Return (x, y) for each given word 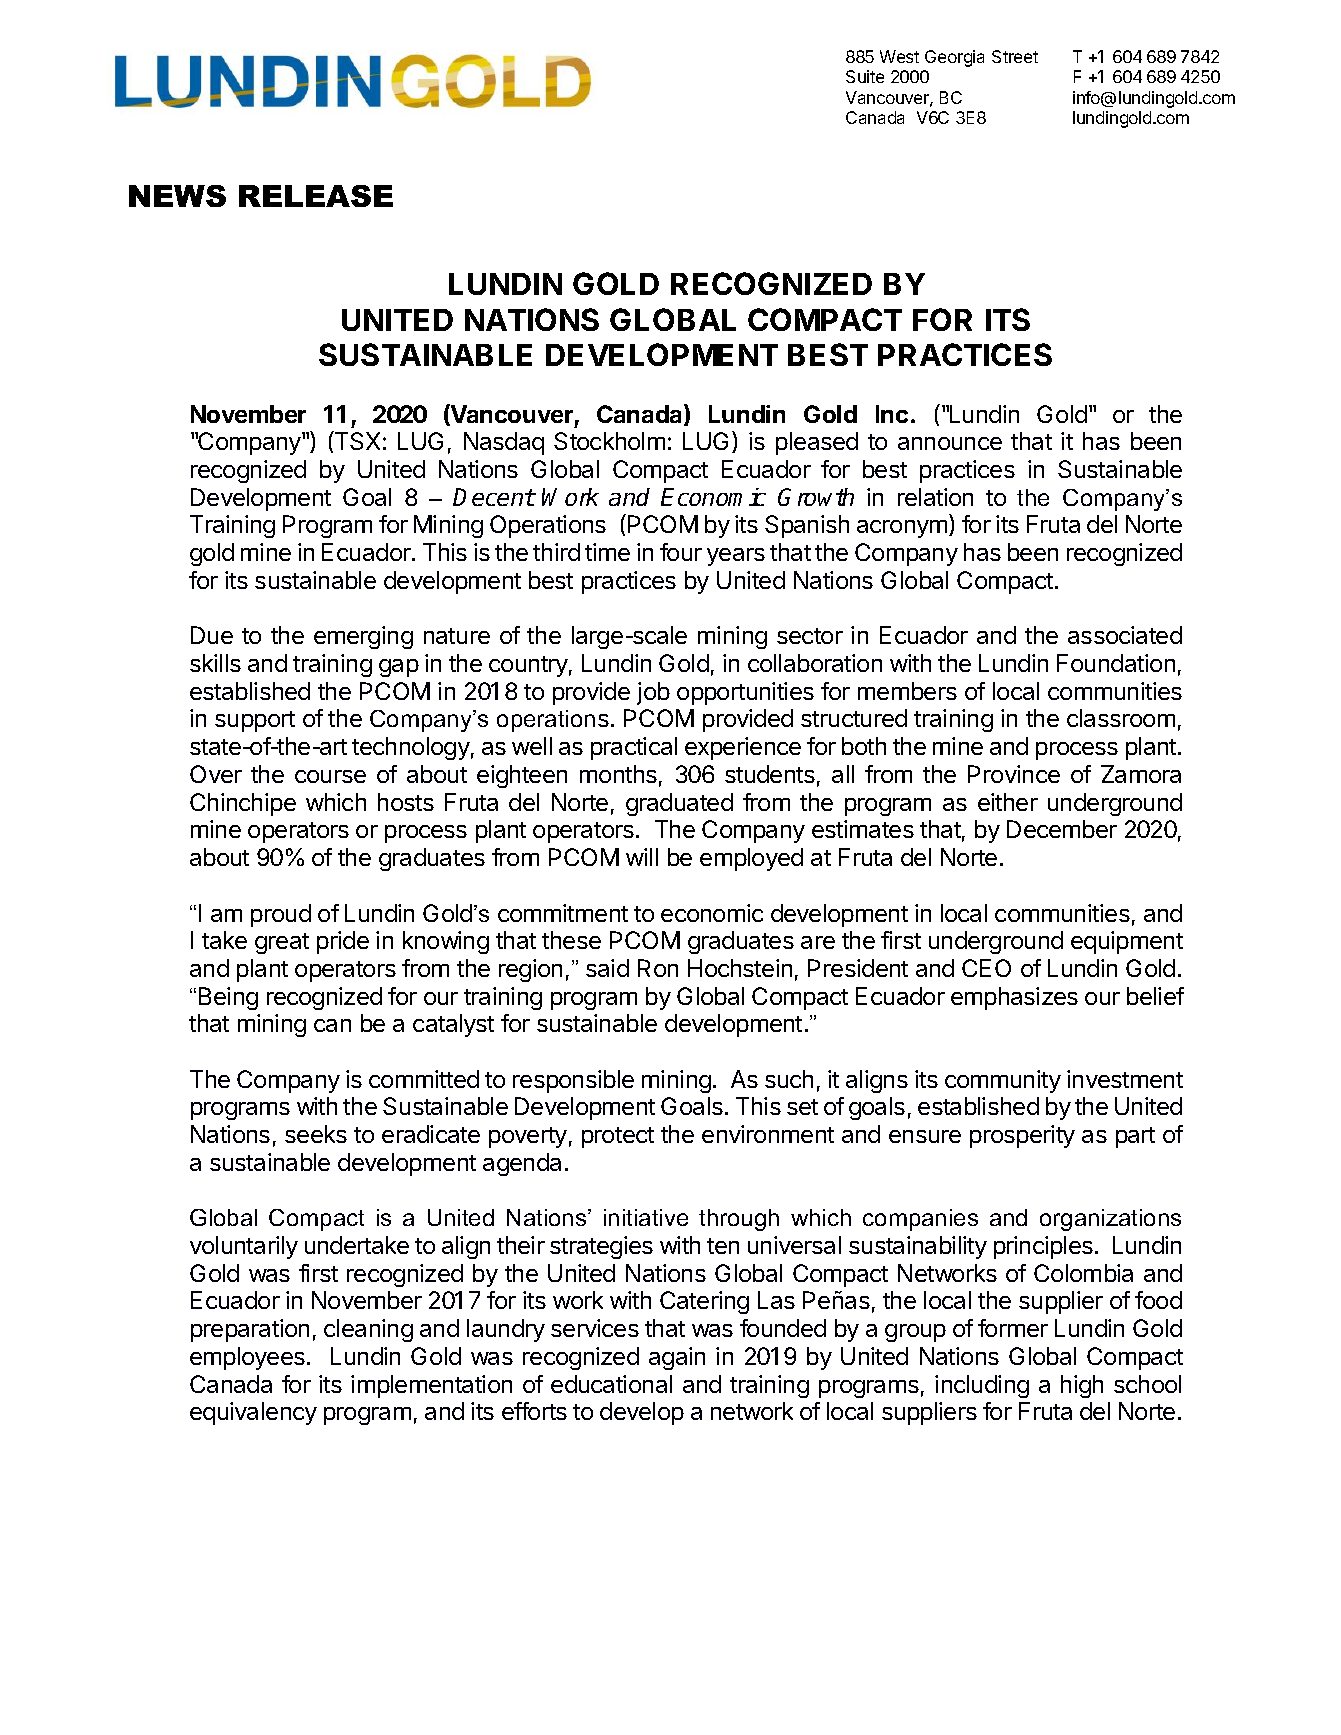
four (681, 552)
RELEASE (316, 196)
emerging (363, 637)
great (282, 943)
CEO (986, 968)
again (677, 1358)
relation (935, 497)
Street (1015, 56)
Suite (865, 76)
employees (247, 1358)
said (607, 968)
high (1082, 1386)
